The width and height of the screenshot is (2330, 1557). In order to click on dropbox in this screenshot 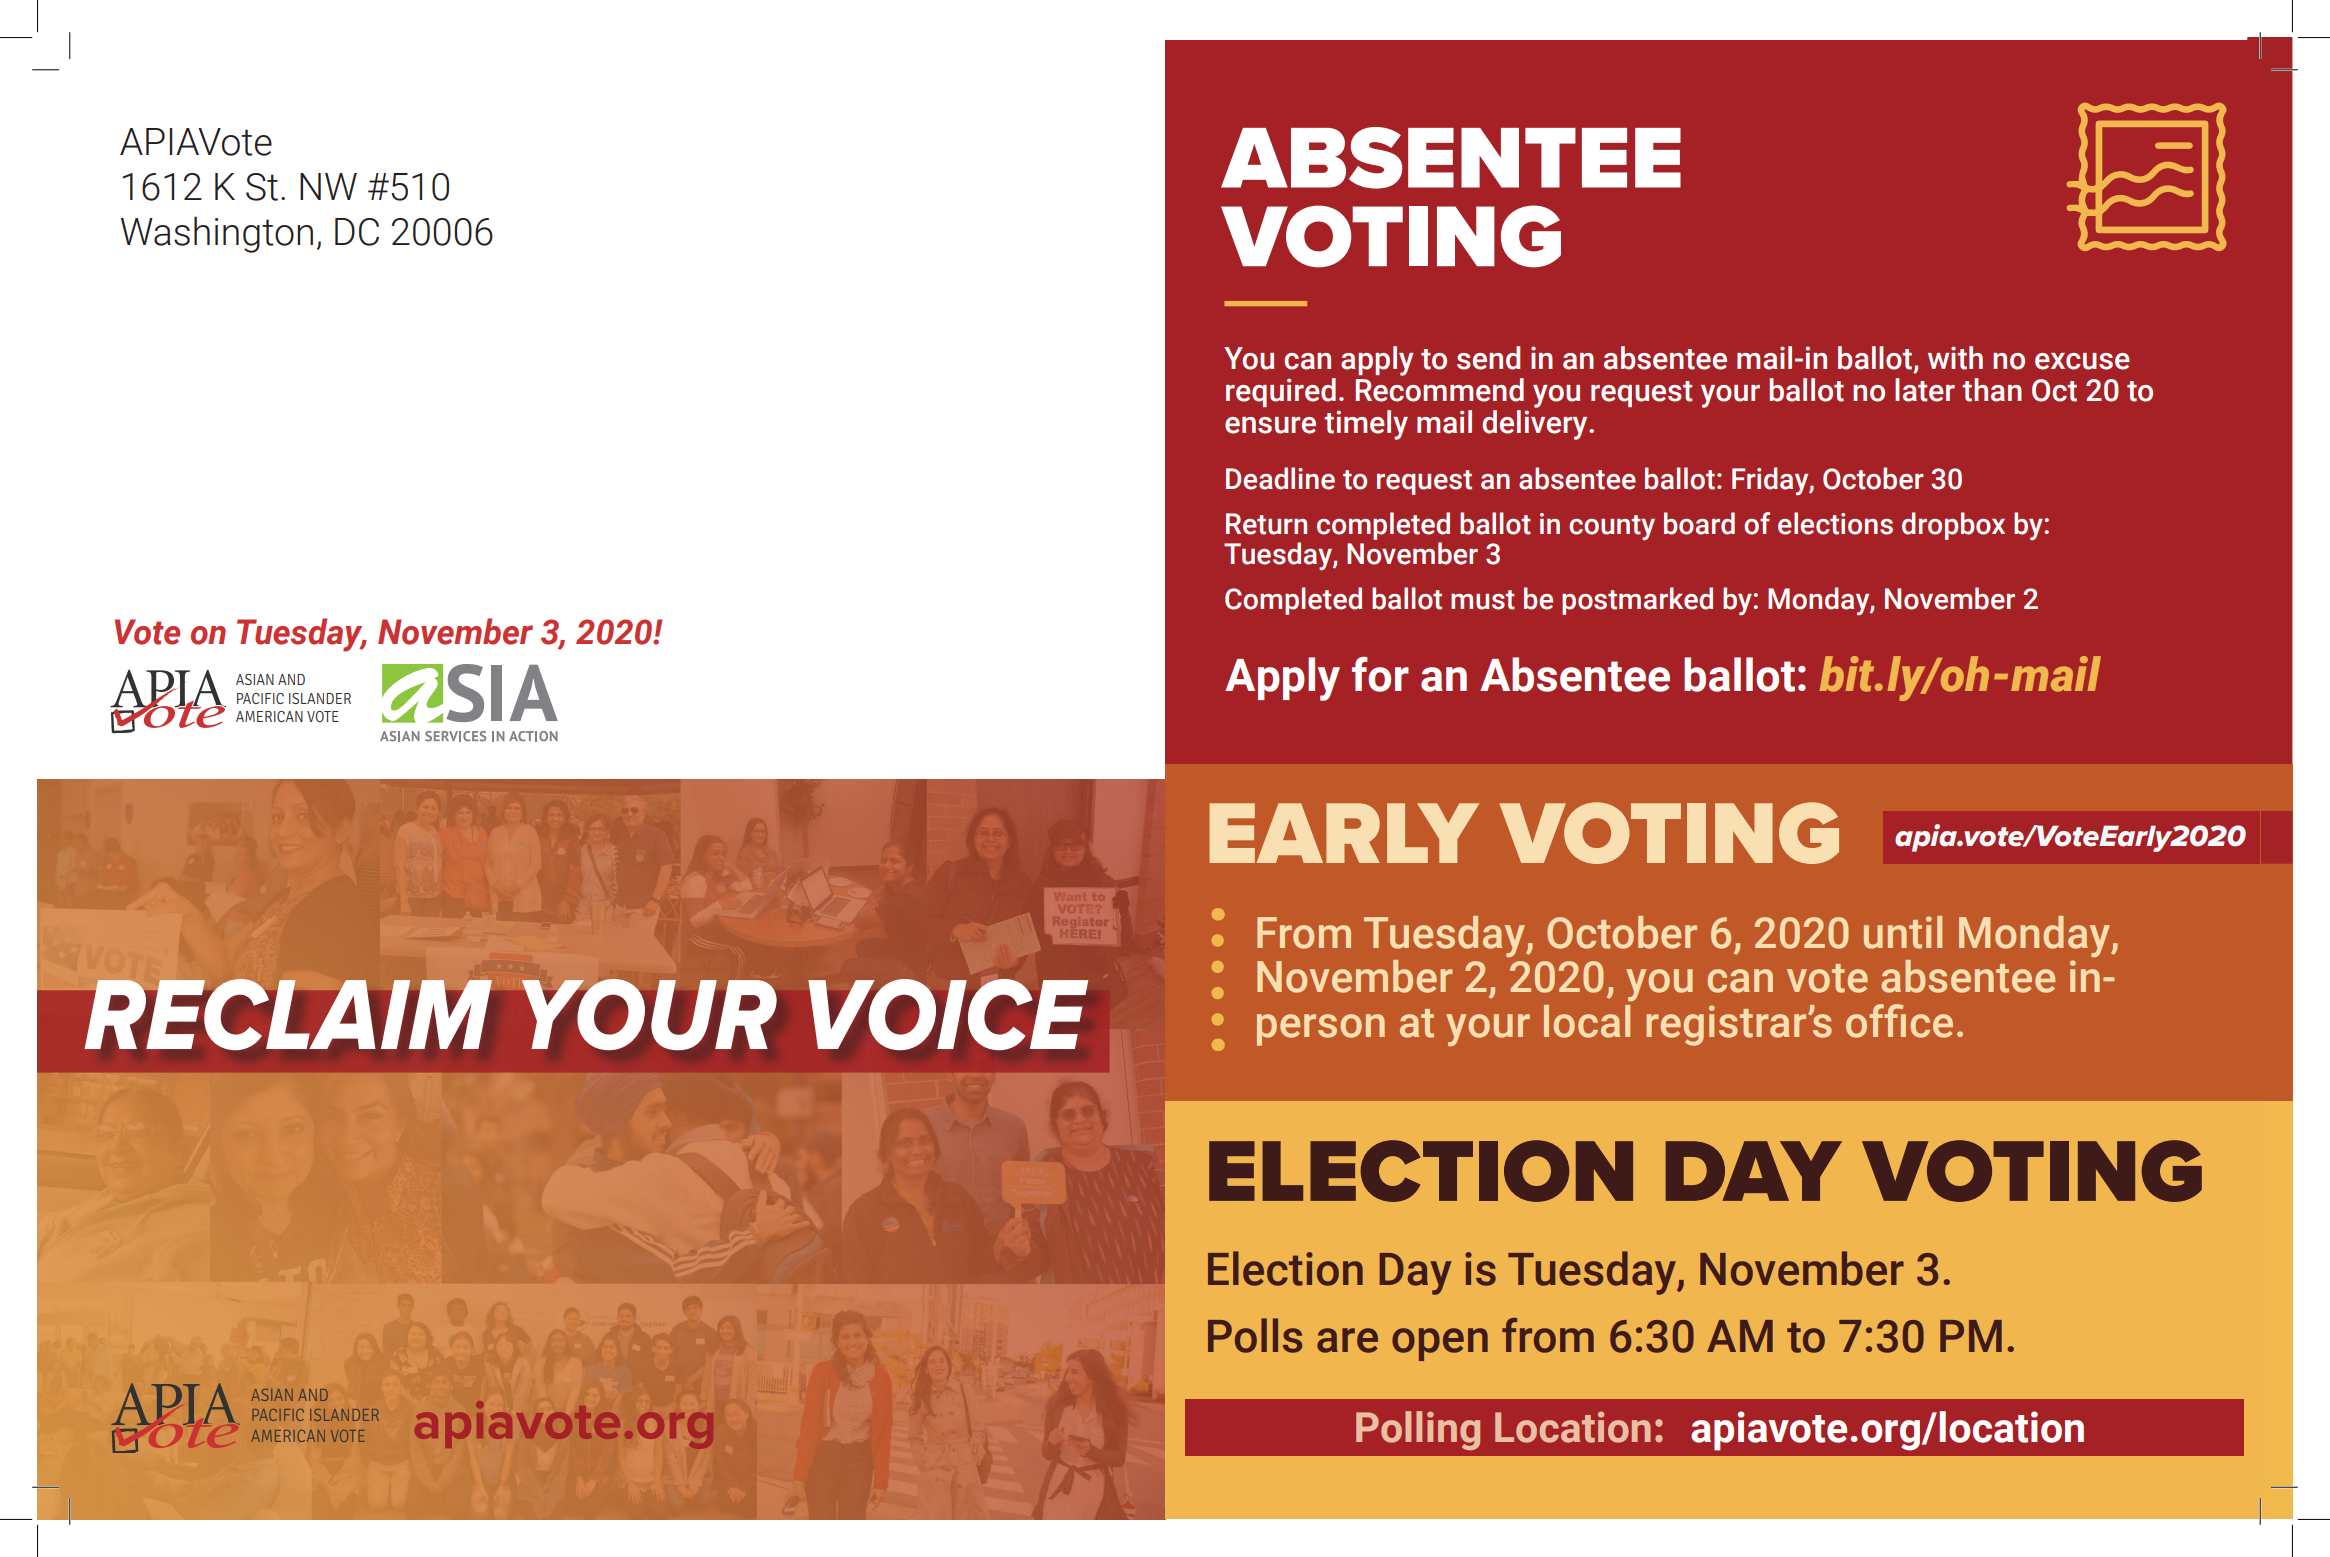, I will do `click(1953, 526)`.
